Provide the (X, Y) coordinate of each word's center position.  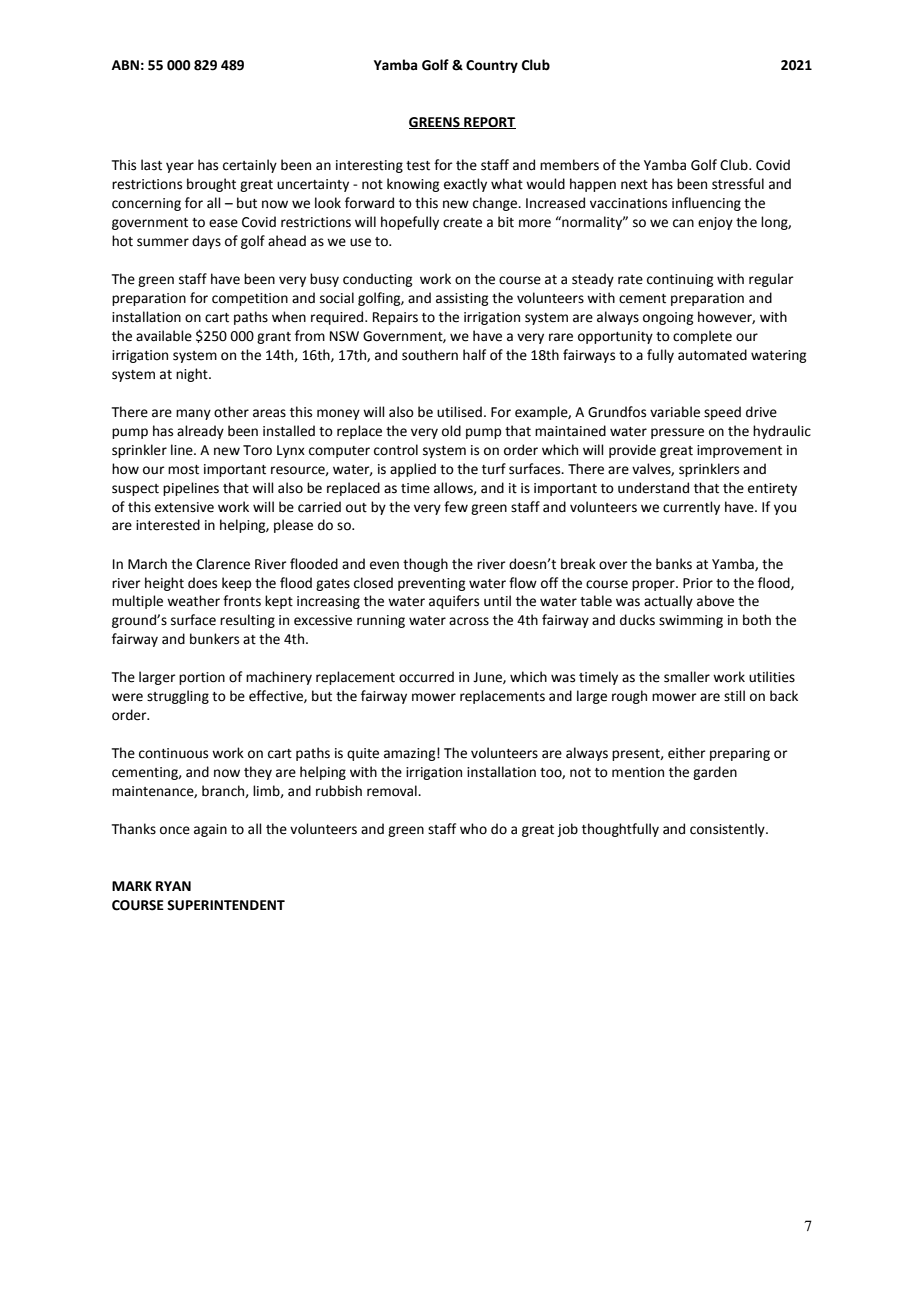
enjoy (715, 223)
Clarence (223, 564)
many (193, 414)
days (206, 242)
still (734, 696)
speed (722, 413)
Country (492, 66)
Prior (698, 583)
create (462, 223)
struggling (178, 697)
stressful (738, 184)
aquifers (454, 602)
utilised (459, 412)
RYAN (173, 886)
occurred (426, 677)
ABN (125, 65)
